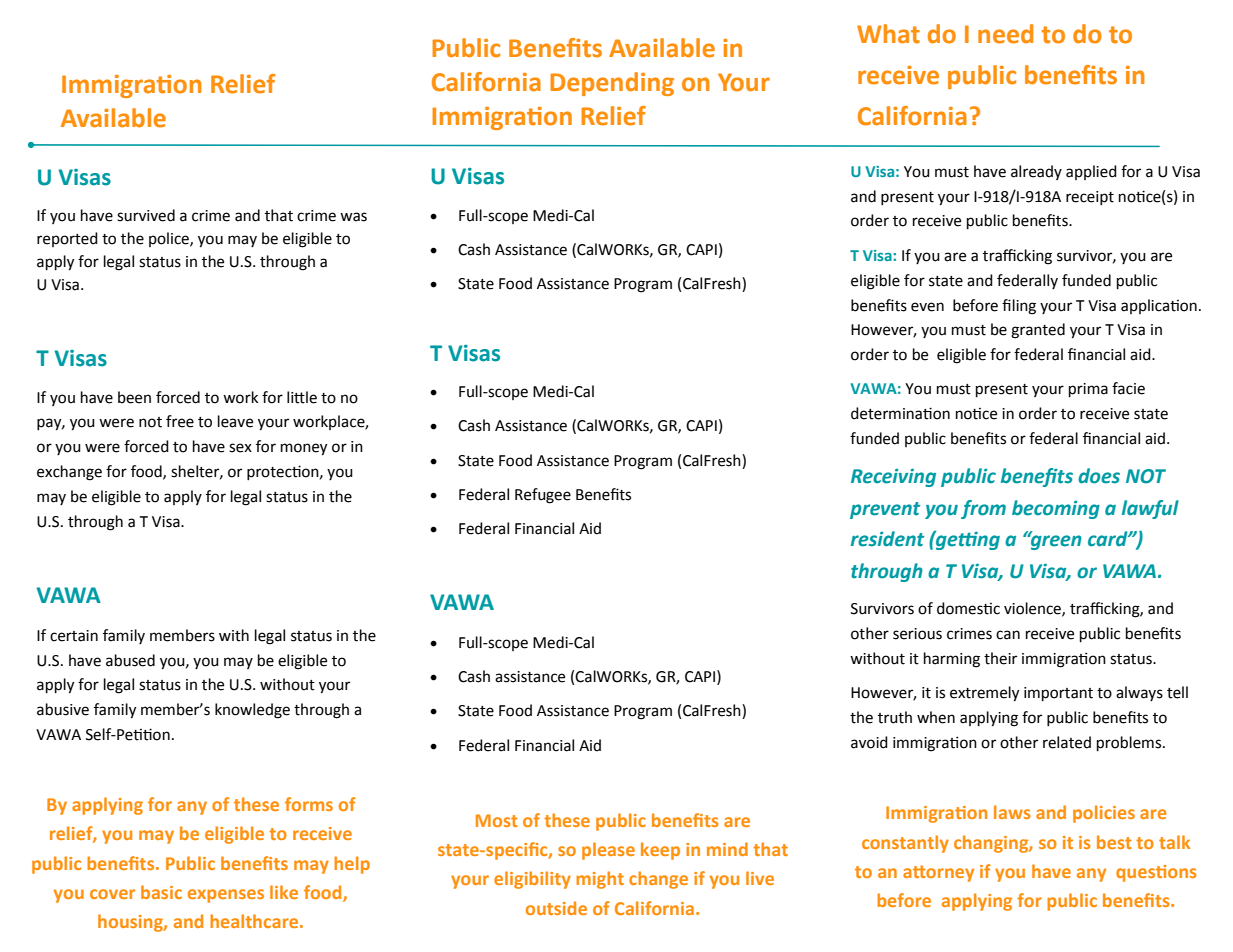  Describe the element at coordinates (240, 448) in the screenshot. I see `sex` at that location.
